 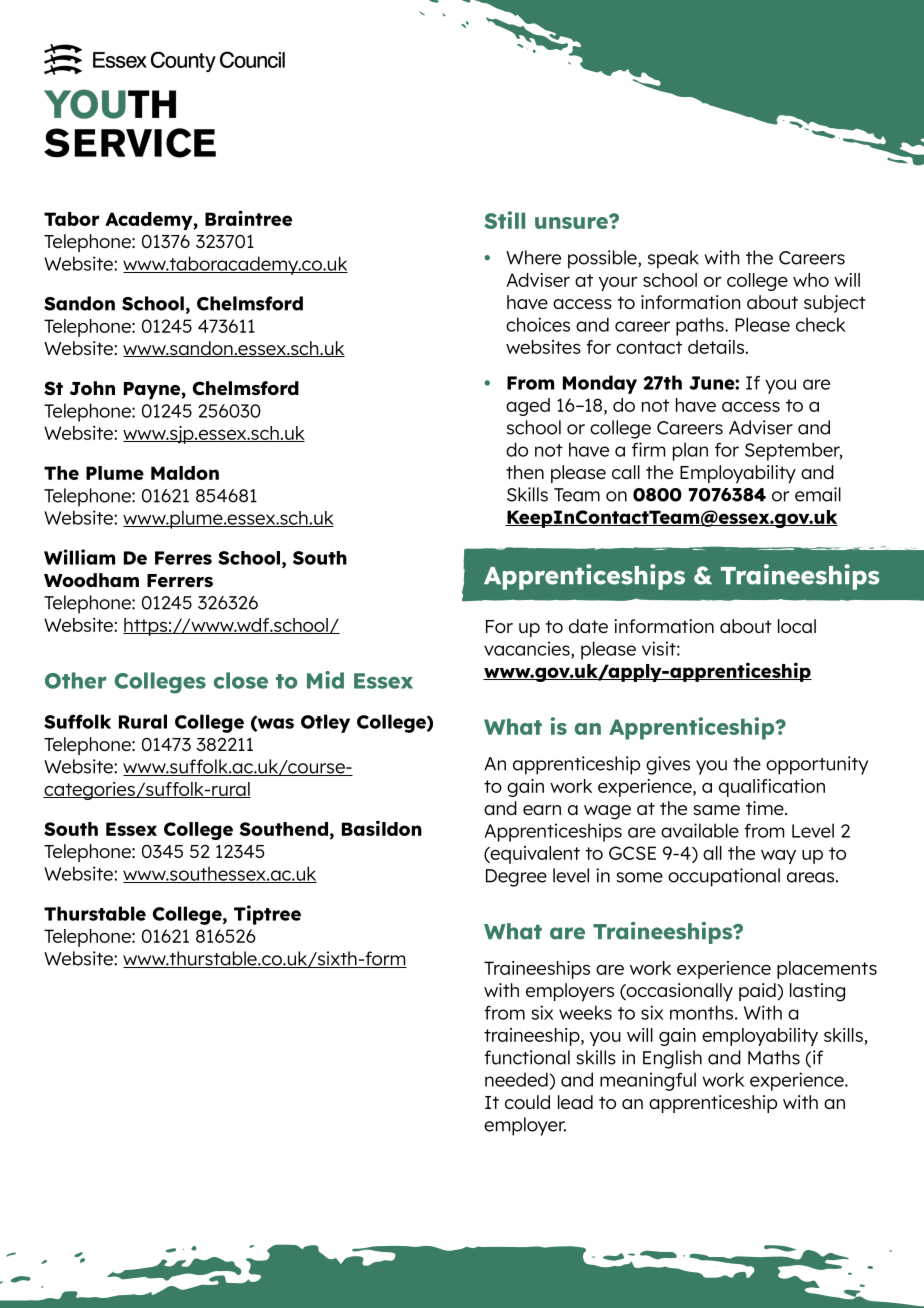 I want to click on close, so click(x=241, y=680).
